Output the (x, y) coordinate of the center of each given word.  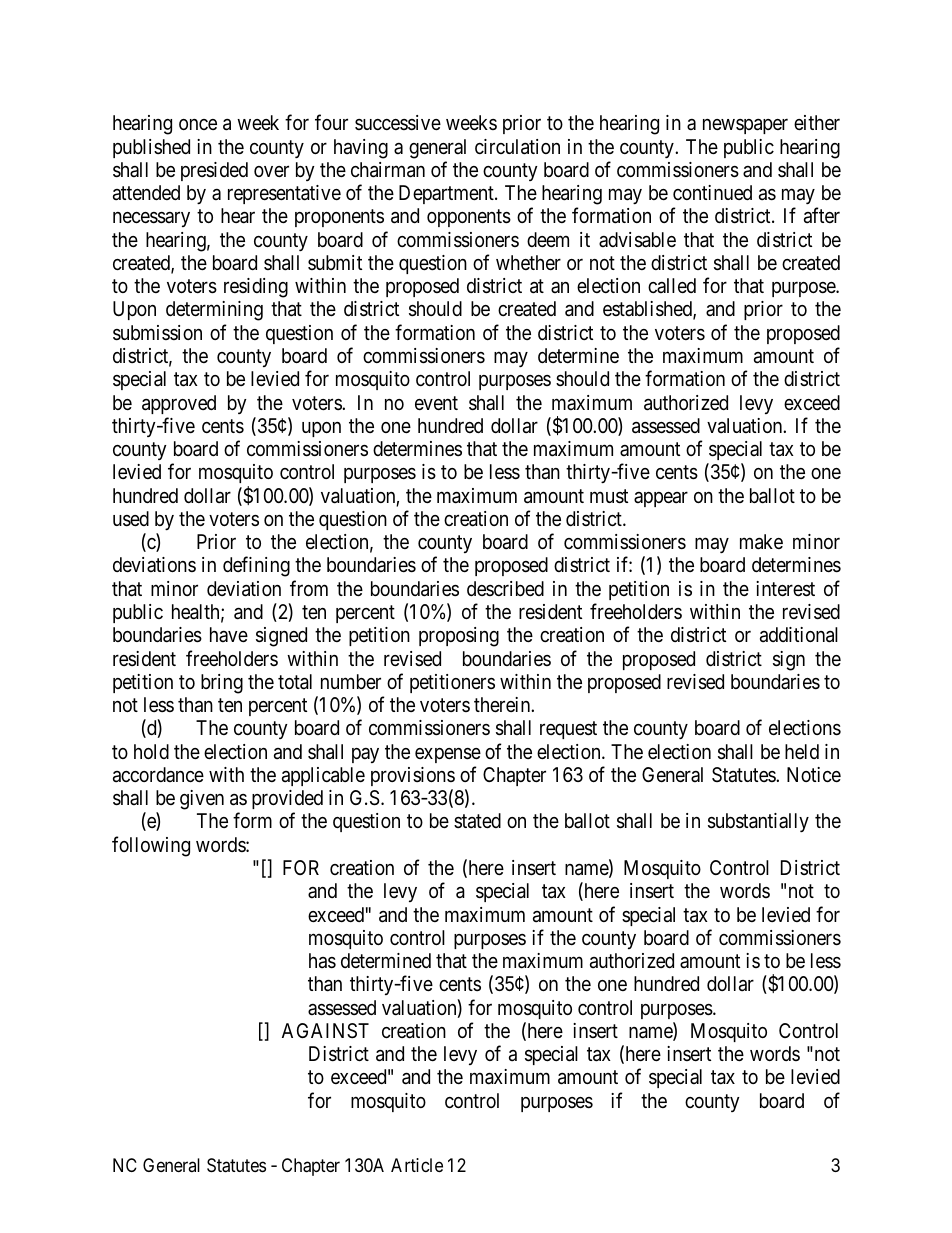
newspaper (745, 126)
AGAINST (325, 1031)
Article (417, 1165)
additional (799, 635)
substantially (758, 822)
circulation (517, 147)
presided (214, 171)
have (229, 634)
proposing (459, 637)
